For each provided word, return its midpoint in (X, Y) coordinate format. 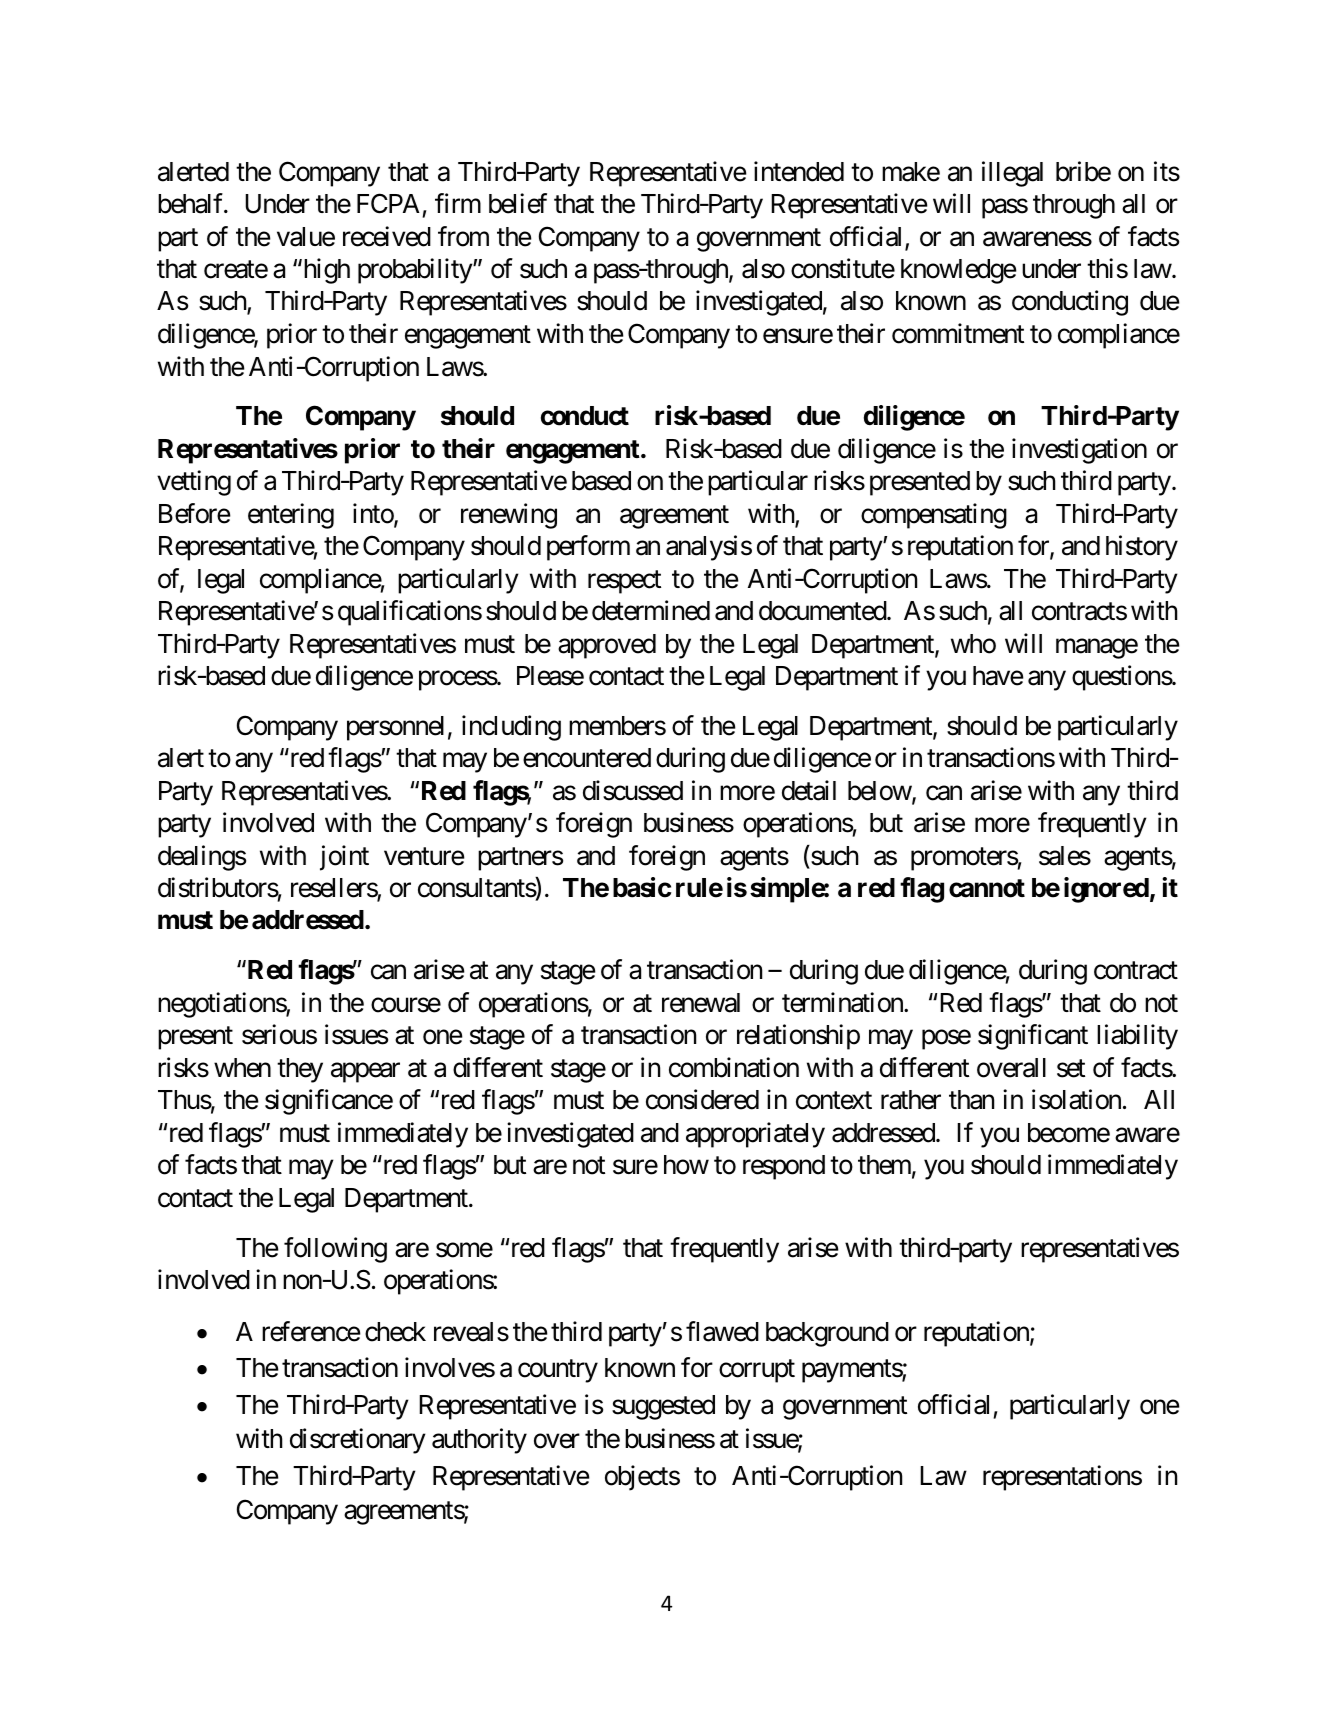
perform (588, 548)
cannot (987, 888)
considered (702, 1100)
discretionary (358, 1441)
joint (344, 858)
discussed (633, 790)
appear (365, 1073)
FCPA (388, 204)
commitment (958, 333)
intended (799, 171)
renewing (509, 516)
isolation (1076, 1100)
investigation (1079, 451)
